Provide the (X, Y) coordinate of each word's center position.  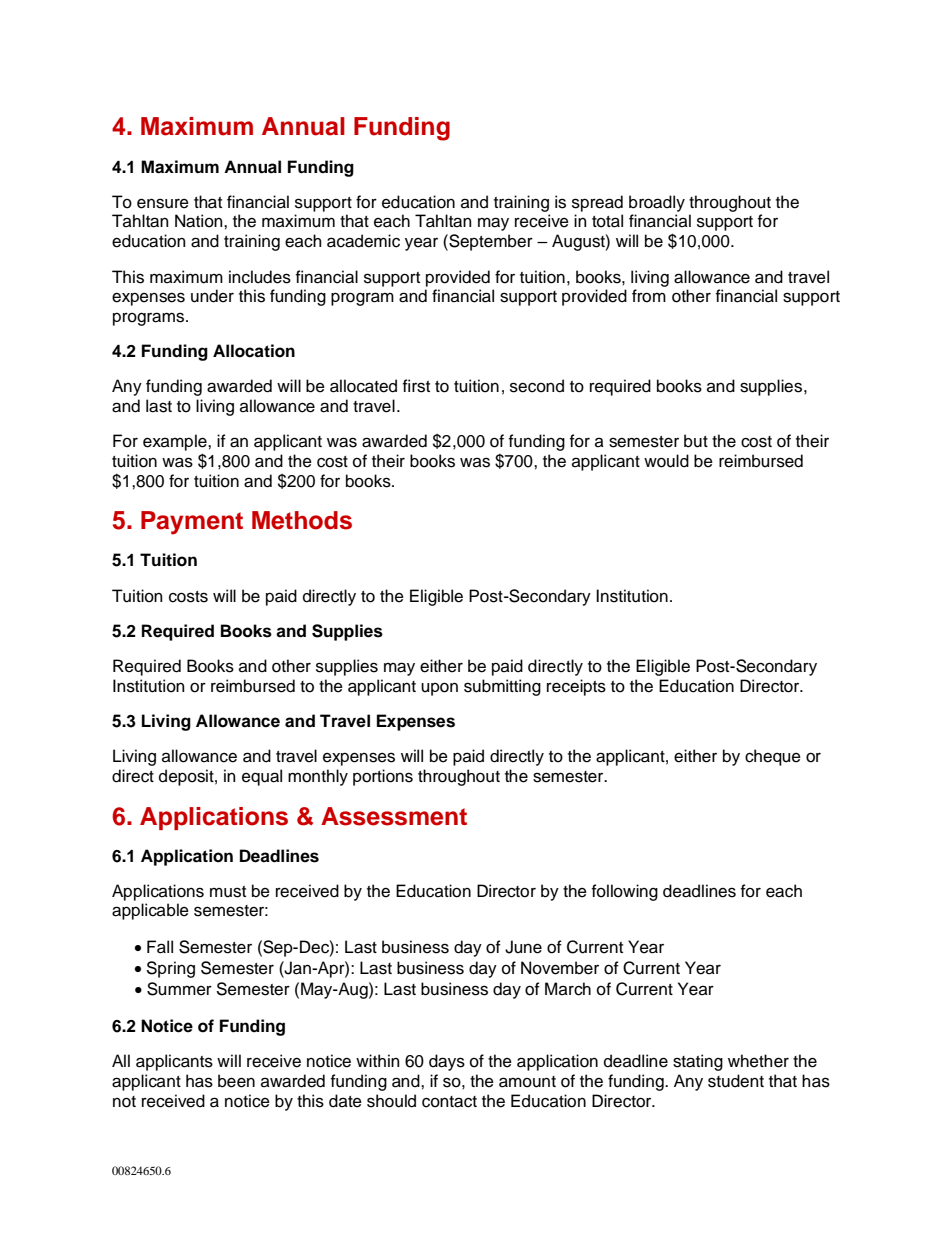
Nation (200, 221)
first (416, 386)
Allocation (254, 351)
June (523, 947)
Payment (192, 523)
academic (363, 241)
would (666, 461)
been (236, 1081)
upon (439, 689)
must (228, 892)
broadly (657, 203)
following (625, 892)
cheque (773, 757)
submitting (502, 687)
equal (262, 777)
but (696, 441)
